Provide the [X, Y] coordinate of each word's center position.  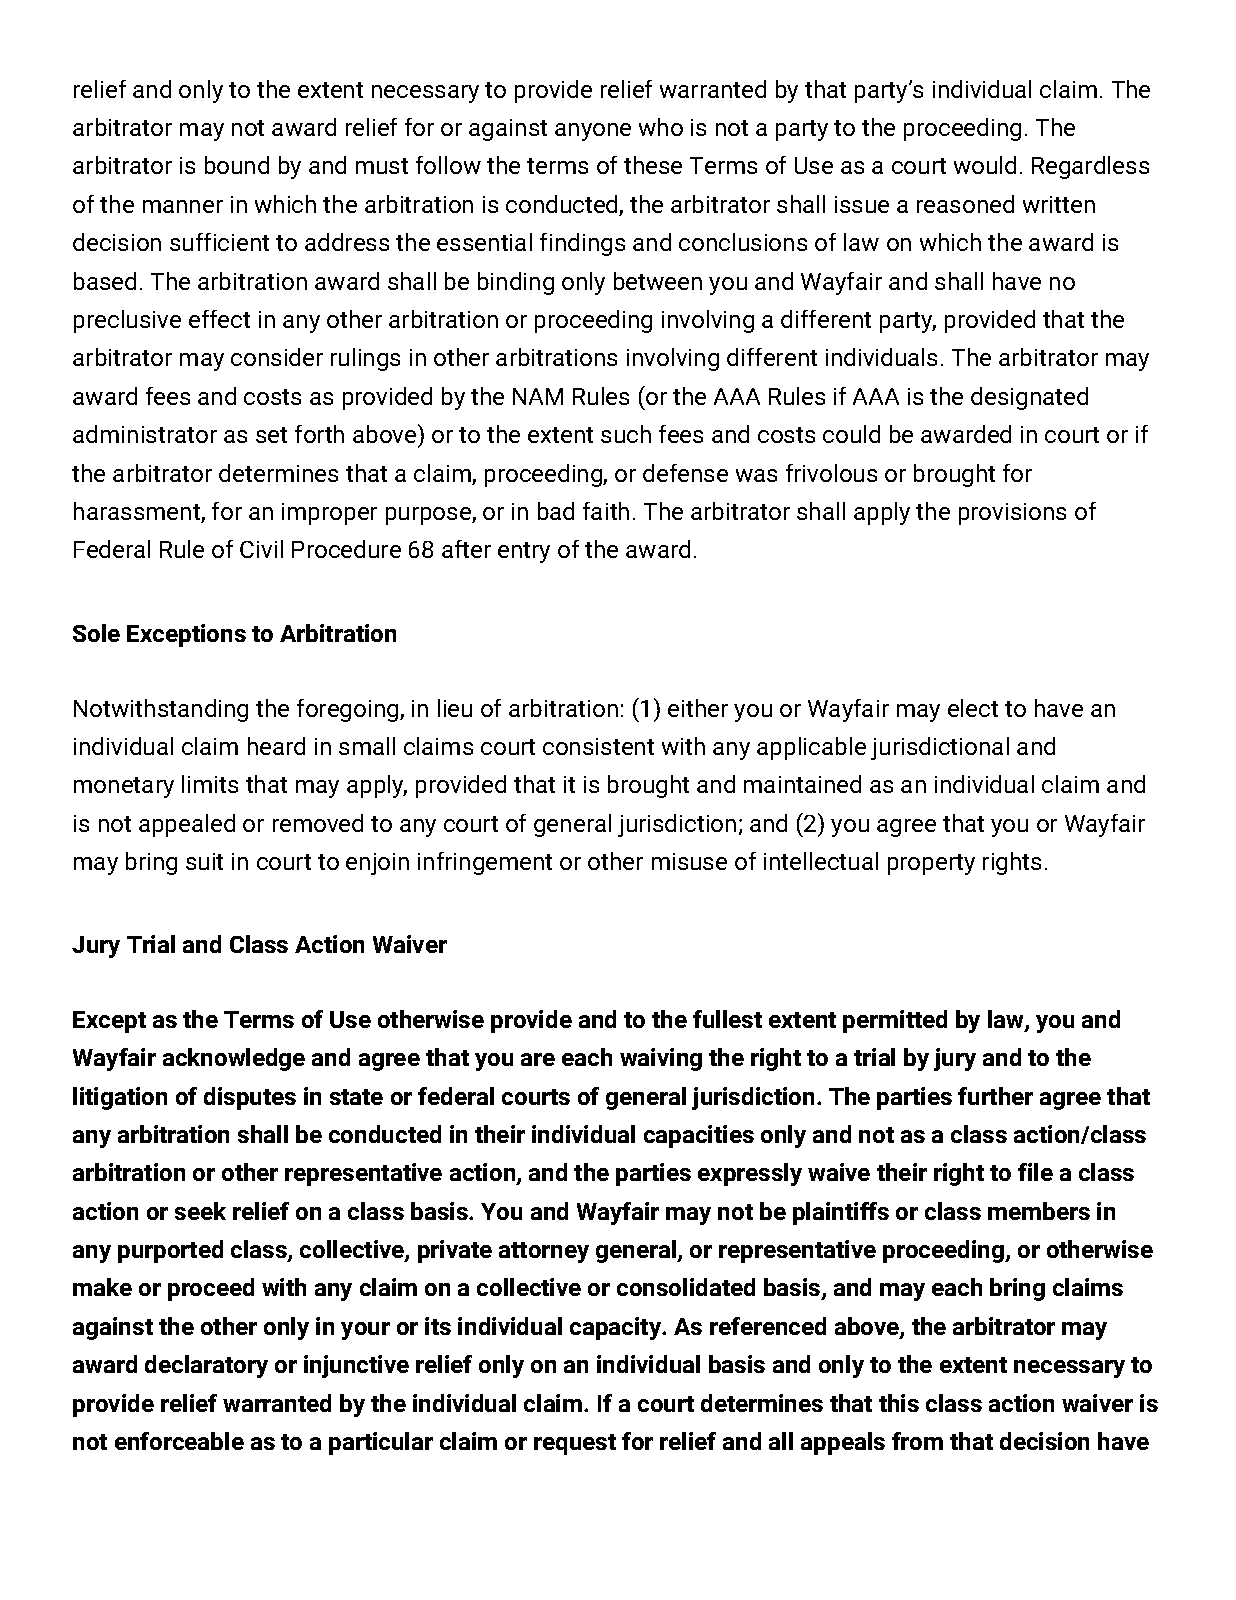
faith [606, 511]
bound [237, 165]
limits [210, 784]
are [538, 1059]
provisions [1012, 514]
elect [973, 708]
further [995, 1096]
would [985, 165]
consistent [598, 746]
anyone [593, 132]
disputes [250, 1098]
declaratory [206, 1366]
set [271, 435]
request [575, 1444]
